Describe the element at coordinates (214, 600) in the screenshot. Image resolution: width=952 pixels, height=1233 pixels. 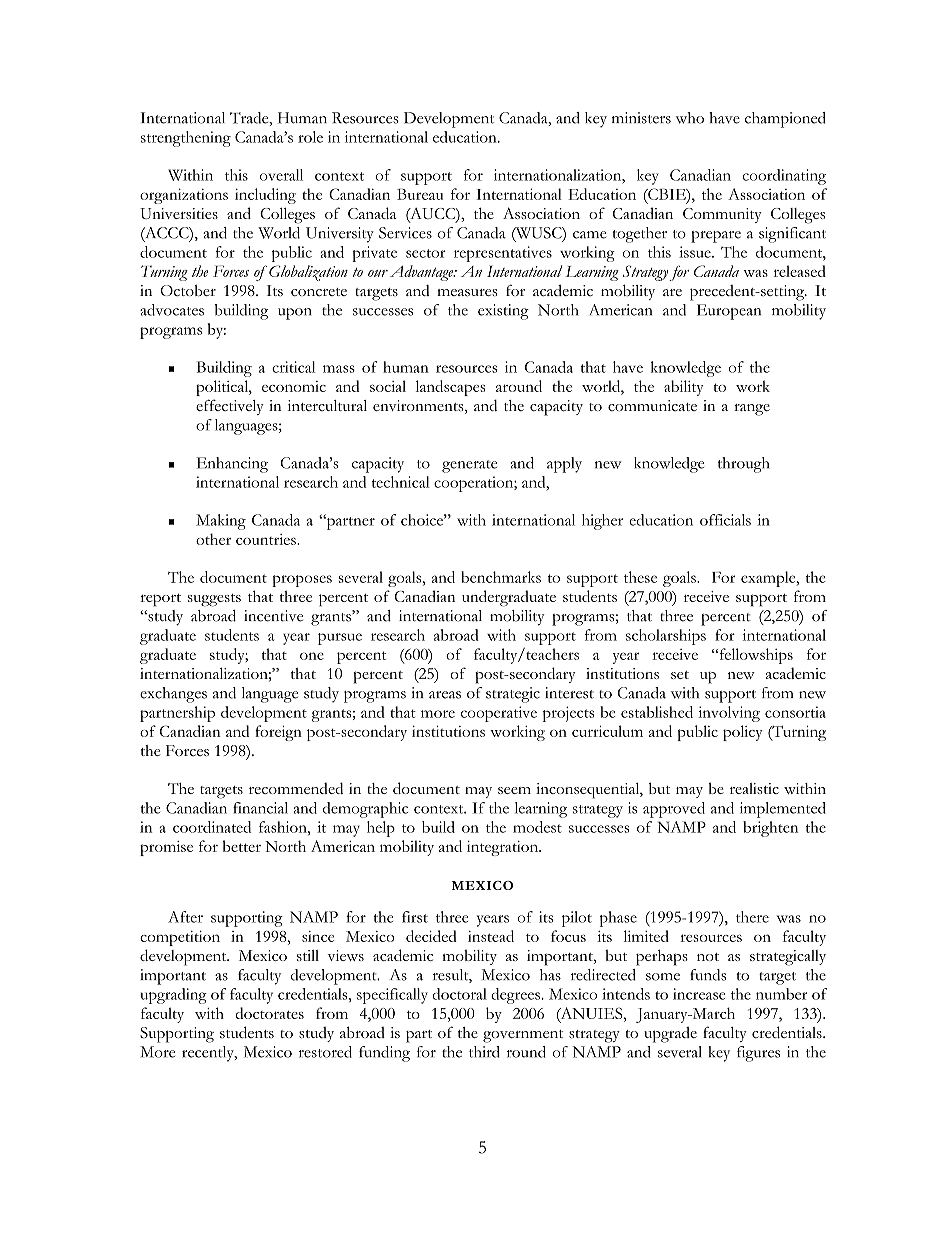
I see `suggests` at that location.
